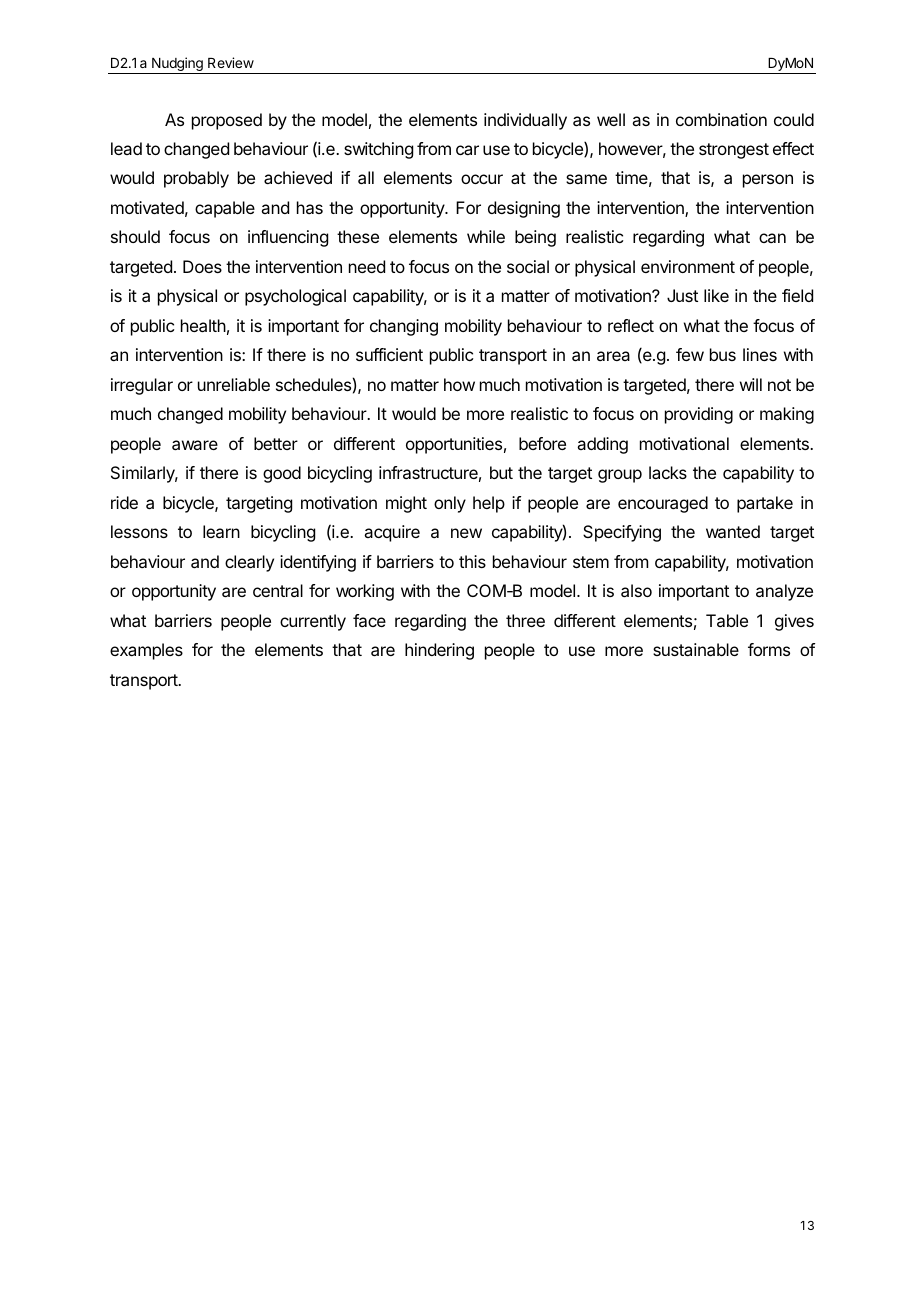  Describe the element at coordinates (146, 651) in the image. I see `examples` at that location.
